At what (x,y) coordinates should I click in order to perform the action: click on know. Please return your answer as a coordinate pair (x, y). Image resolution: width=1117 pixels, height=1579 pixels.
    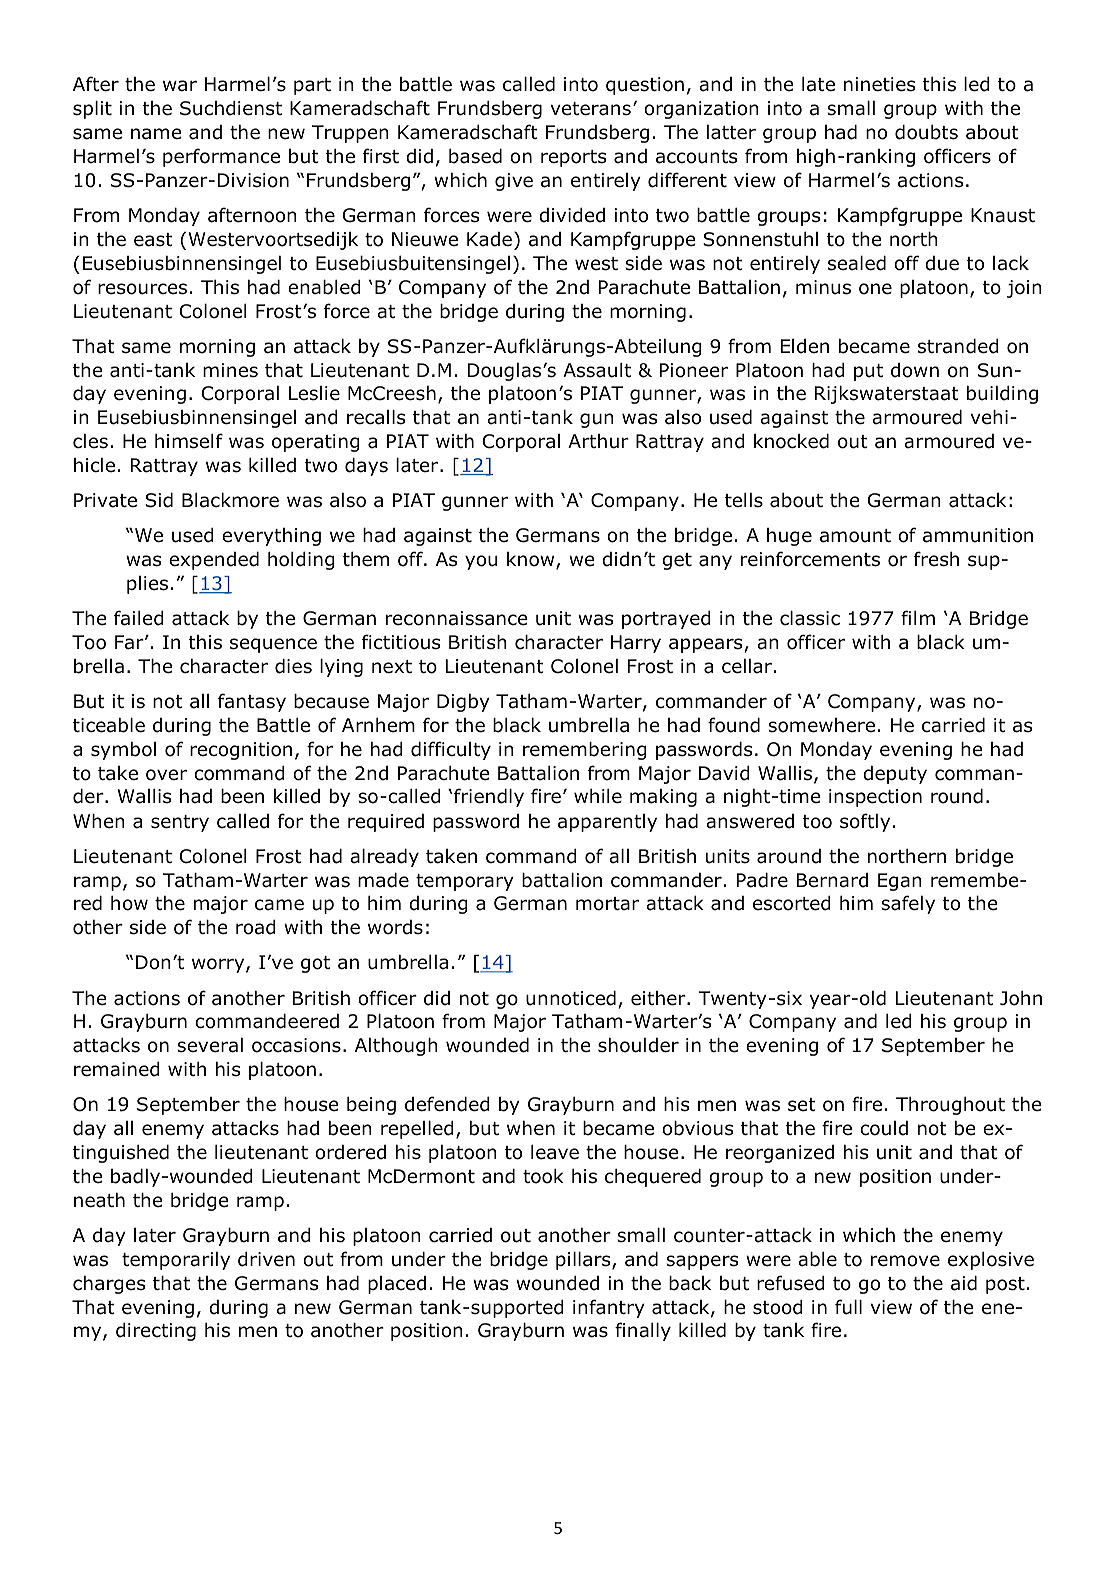
    Looking at the image, I should click on (532, 561).
